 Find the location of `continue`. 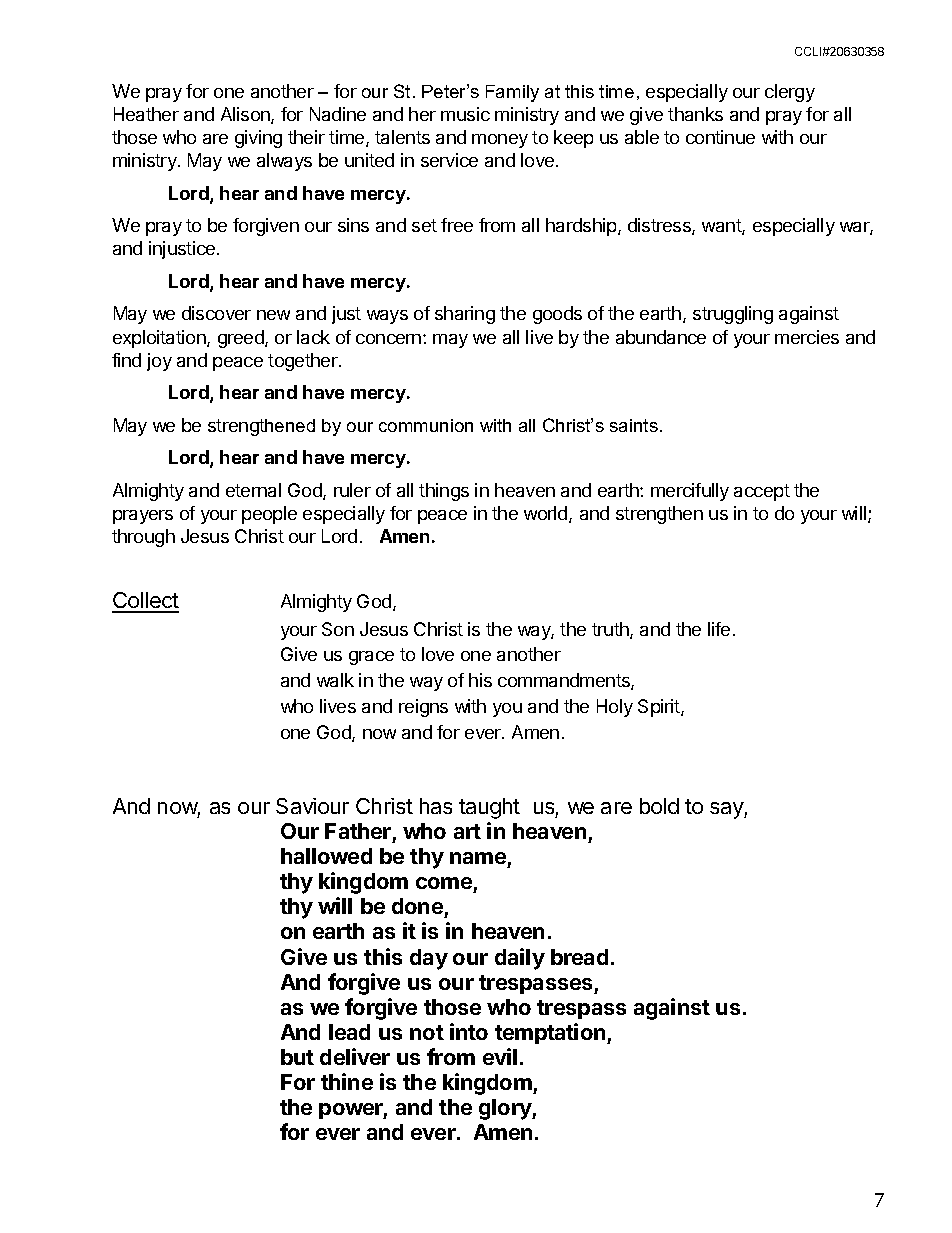

continue is located at coordinates (720, 137).
